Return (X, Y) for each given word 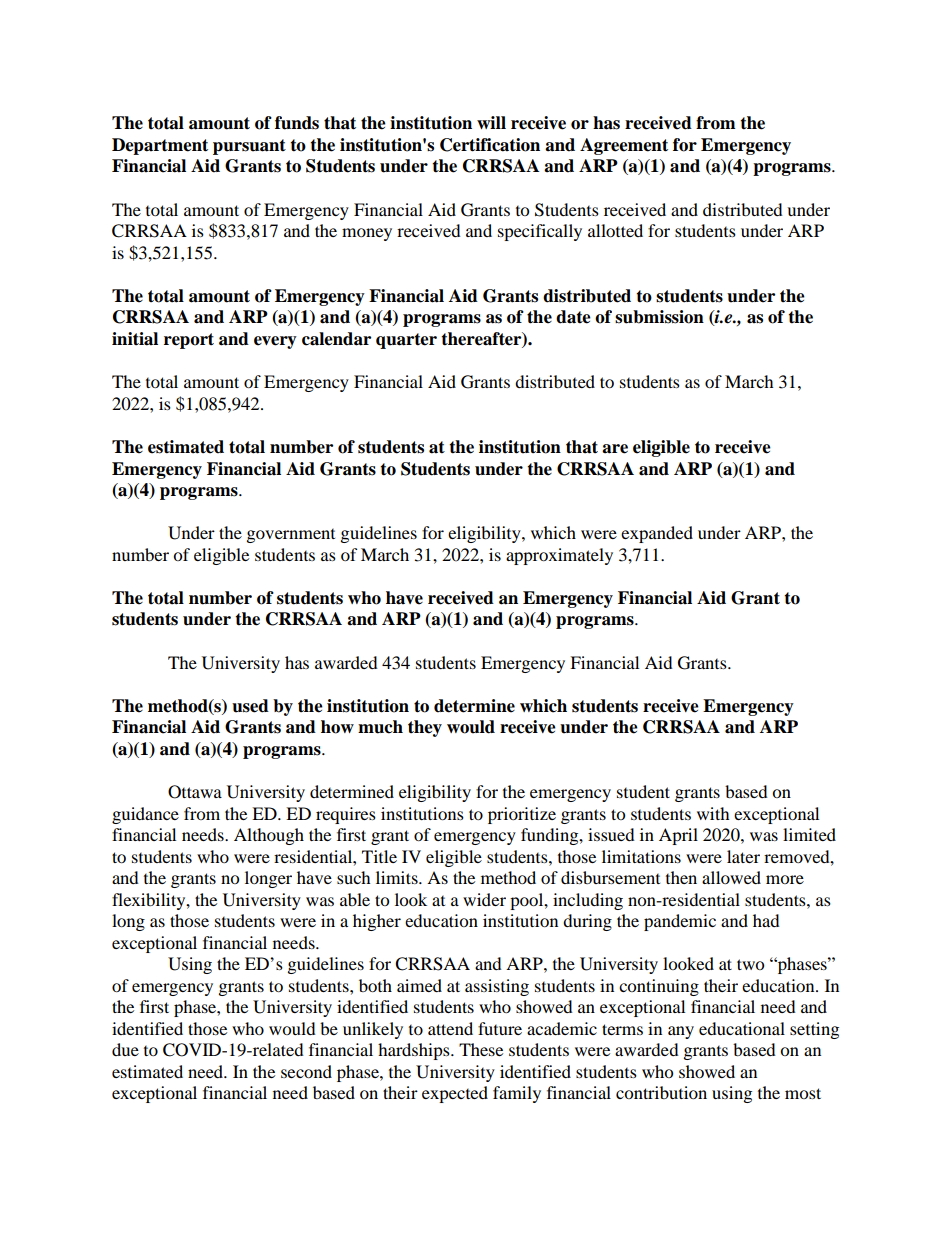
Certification (490, 145)
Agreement (624, 146)
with (713, 813)
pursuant (249, 147)
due (125, 1049)
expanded (657, 534)
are (615, 449)
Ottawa (195, 792)
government (291, 536)
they (425, 728)
